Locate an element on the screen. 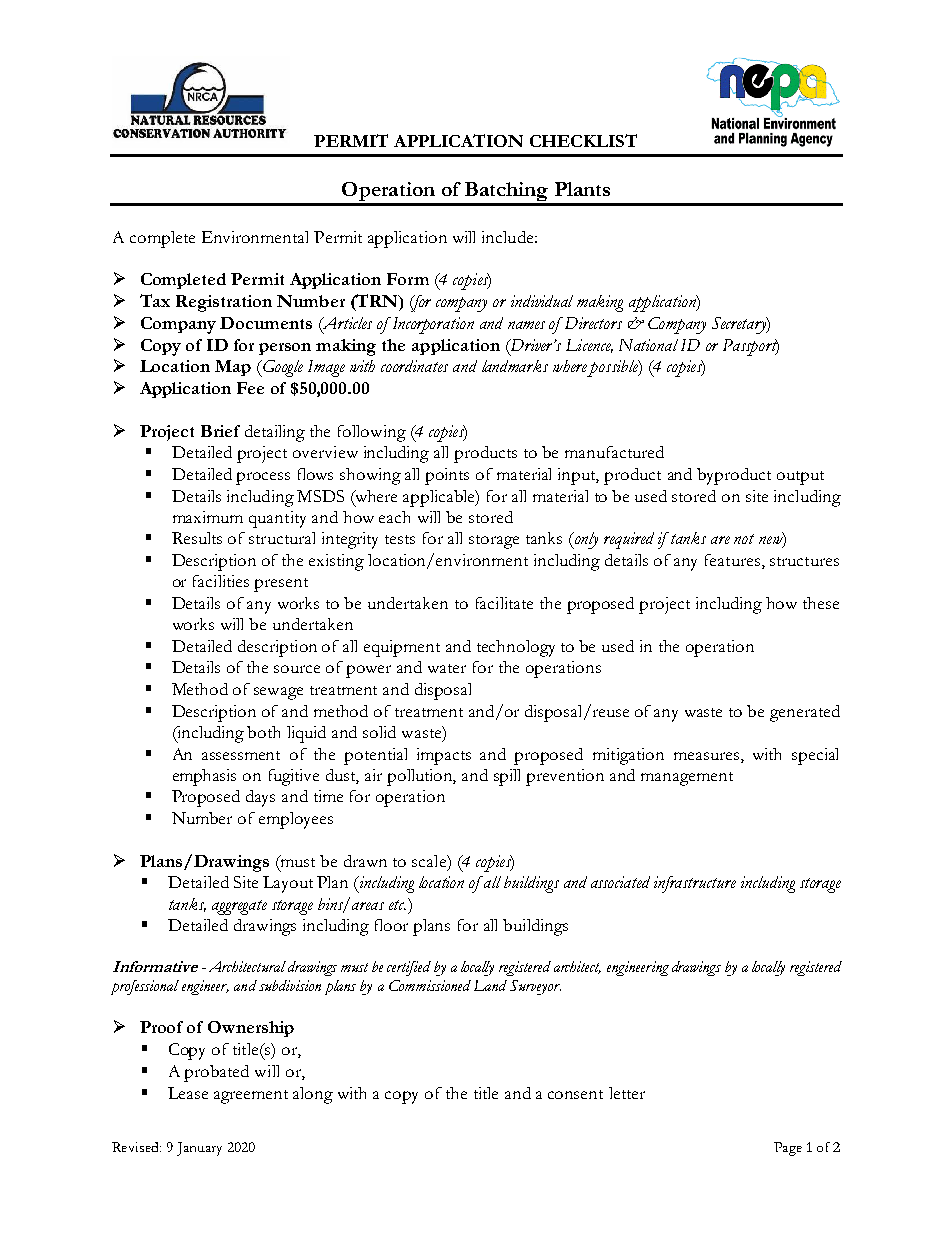  agreement is located at coordinates (251, 1097).
